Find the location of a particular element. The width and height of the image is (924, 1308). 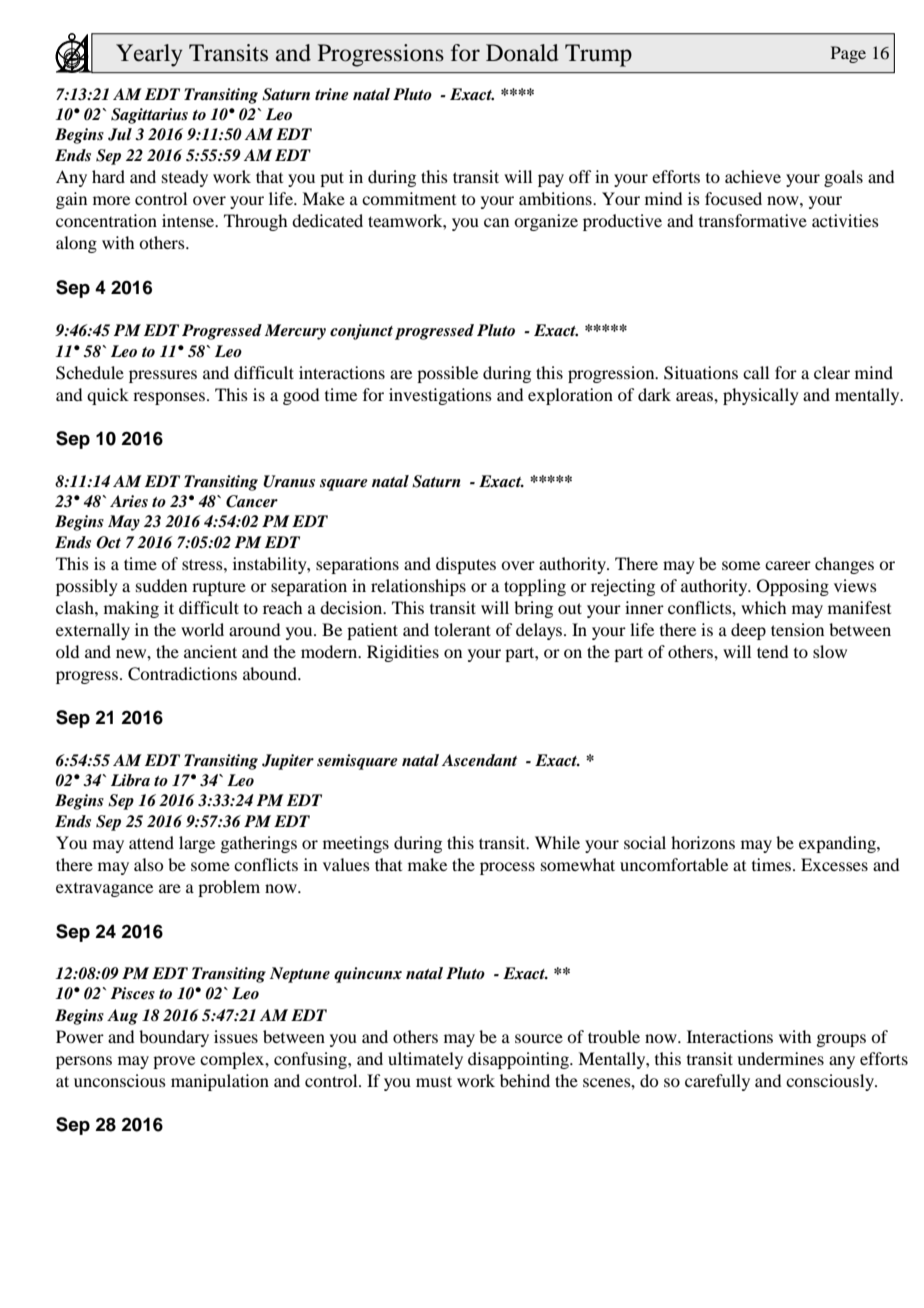

Yearly is located at coordinates (149, 55).
